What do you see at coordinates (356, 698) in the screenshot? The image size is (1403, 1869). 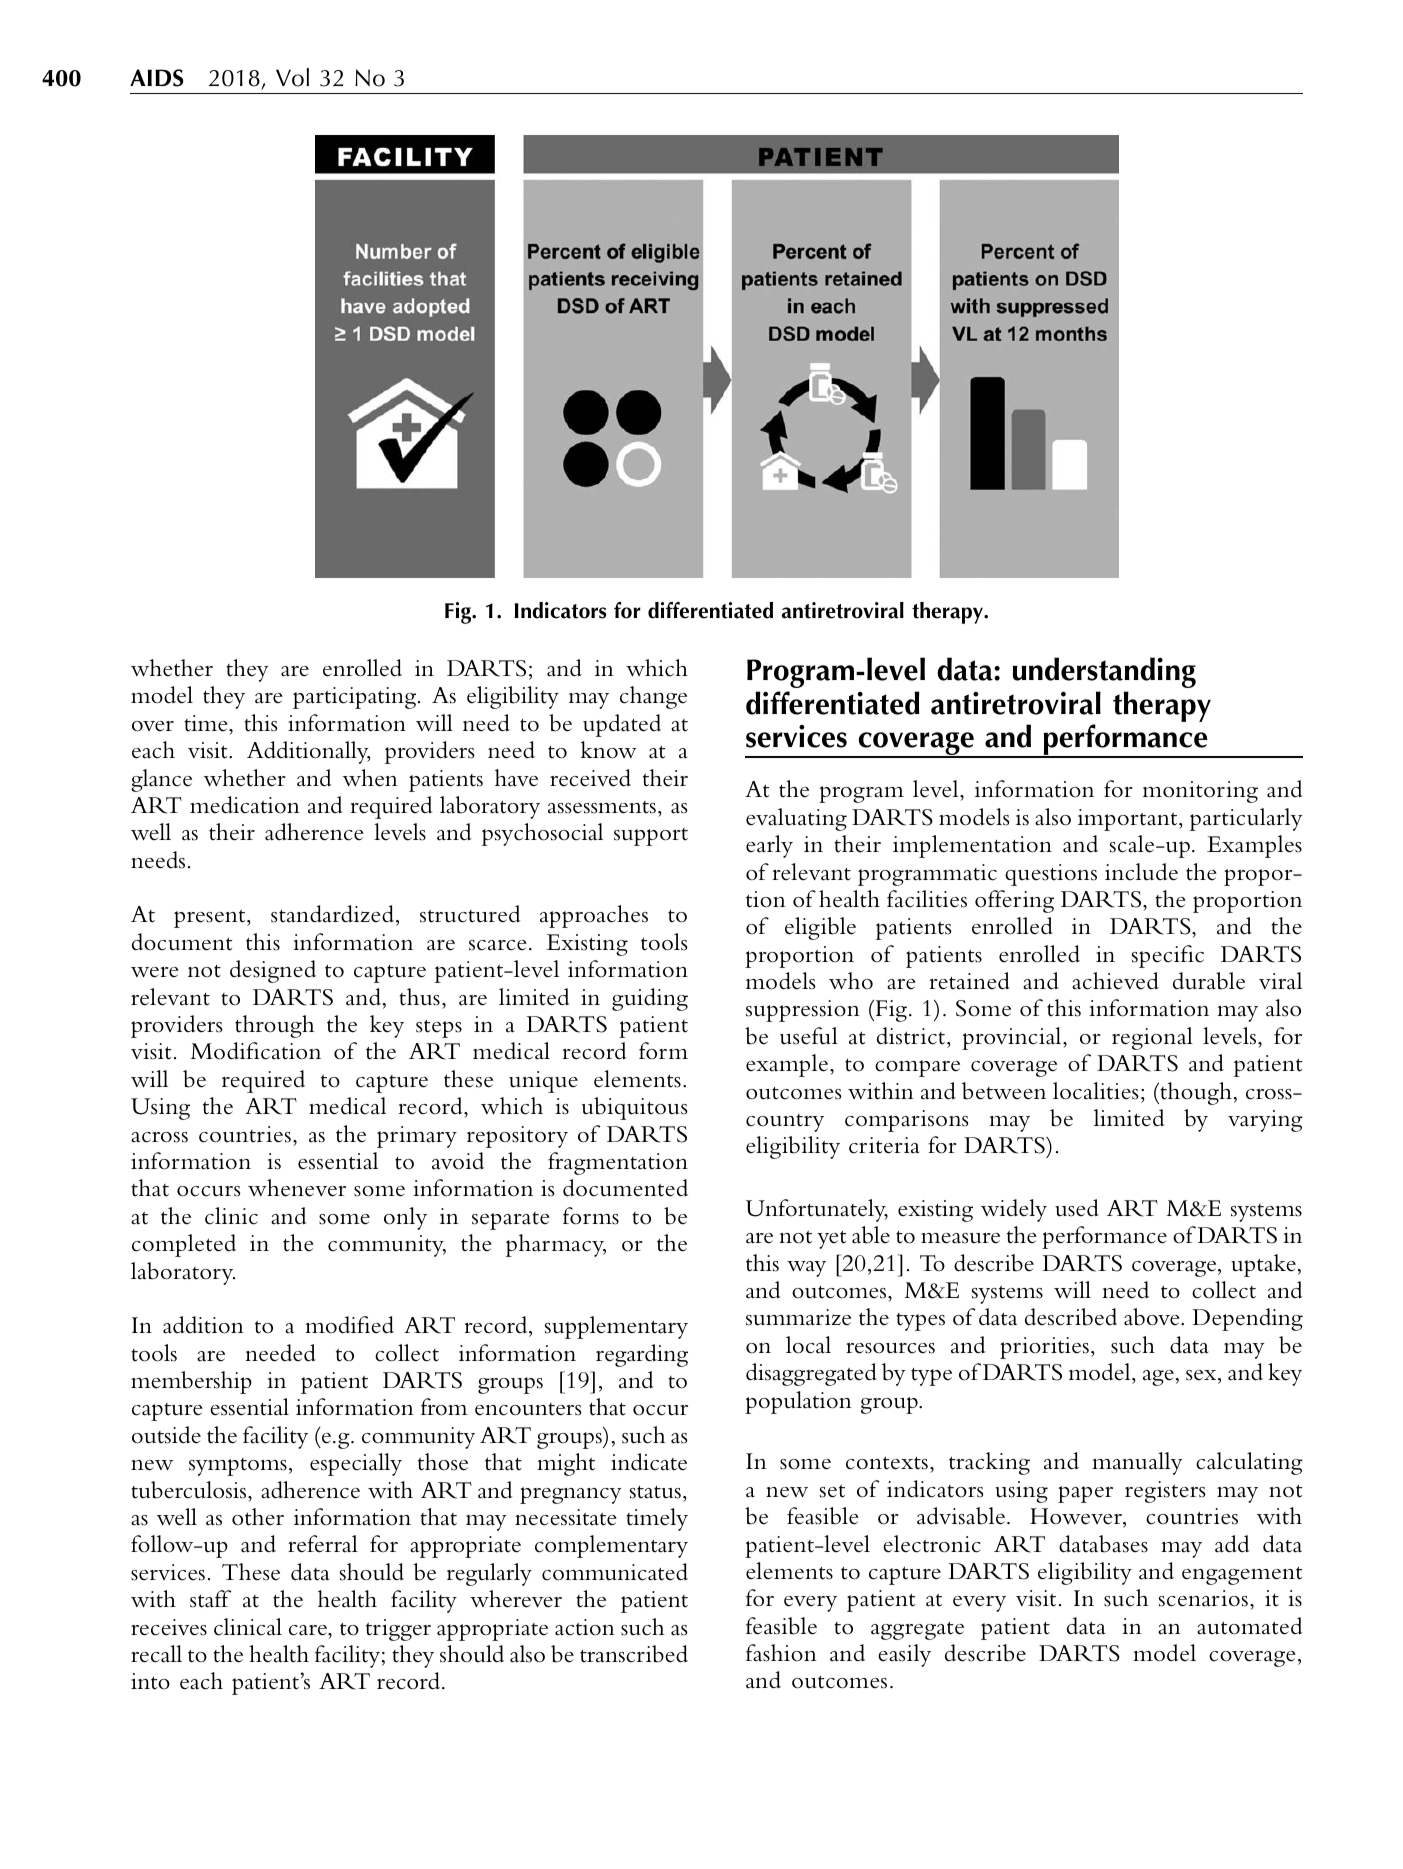 I see `participating` at bounding box center [356, 698].
